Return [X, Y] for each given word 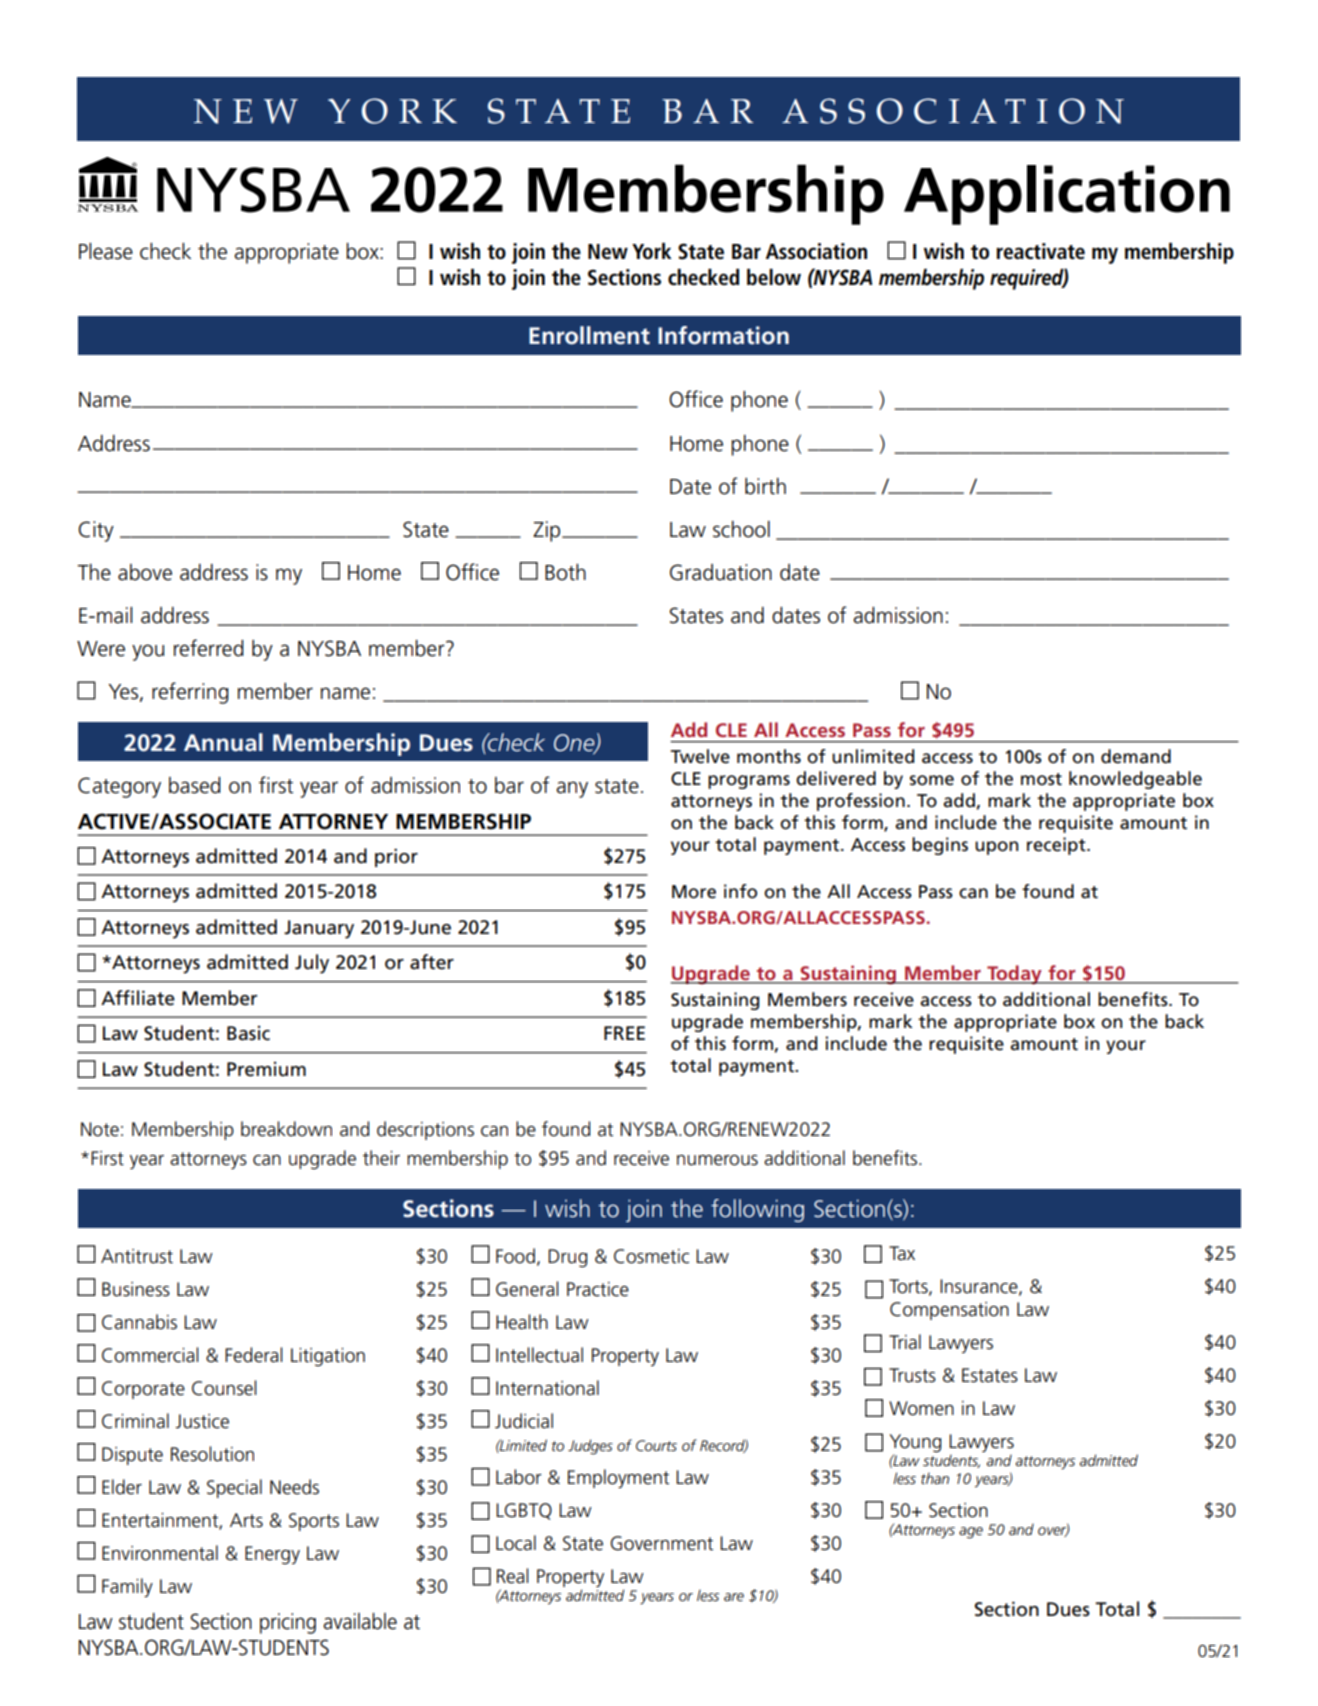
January [319, 929]
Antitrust [137, 1256]
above [145, 572]
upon [996, 848]
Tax [902, 1253]
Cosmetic [651, 1256]
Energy [272, 1555]
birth [765, 486]
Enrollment [589, 335]
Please [106, 251]
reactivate [1040, 251]
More [694, 892]
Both [565, 572]
